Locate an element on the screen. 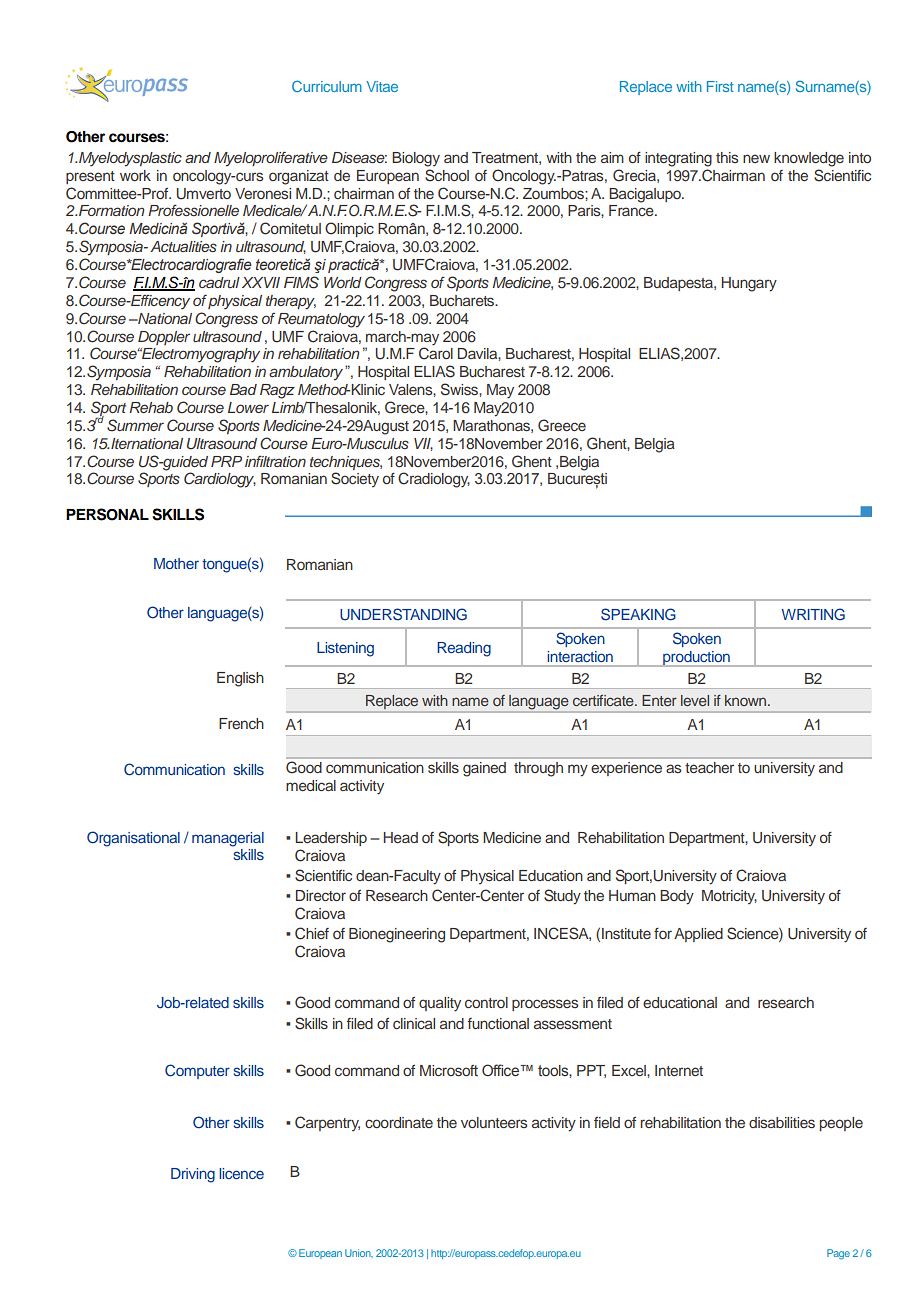  managerial is located at coordinates (228, 839).
